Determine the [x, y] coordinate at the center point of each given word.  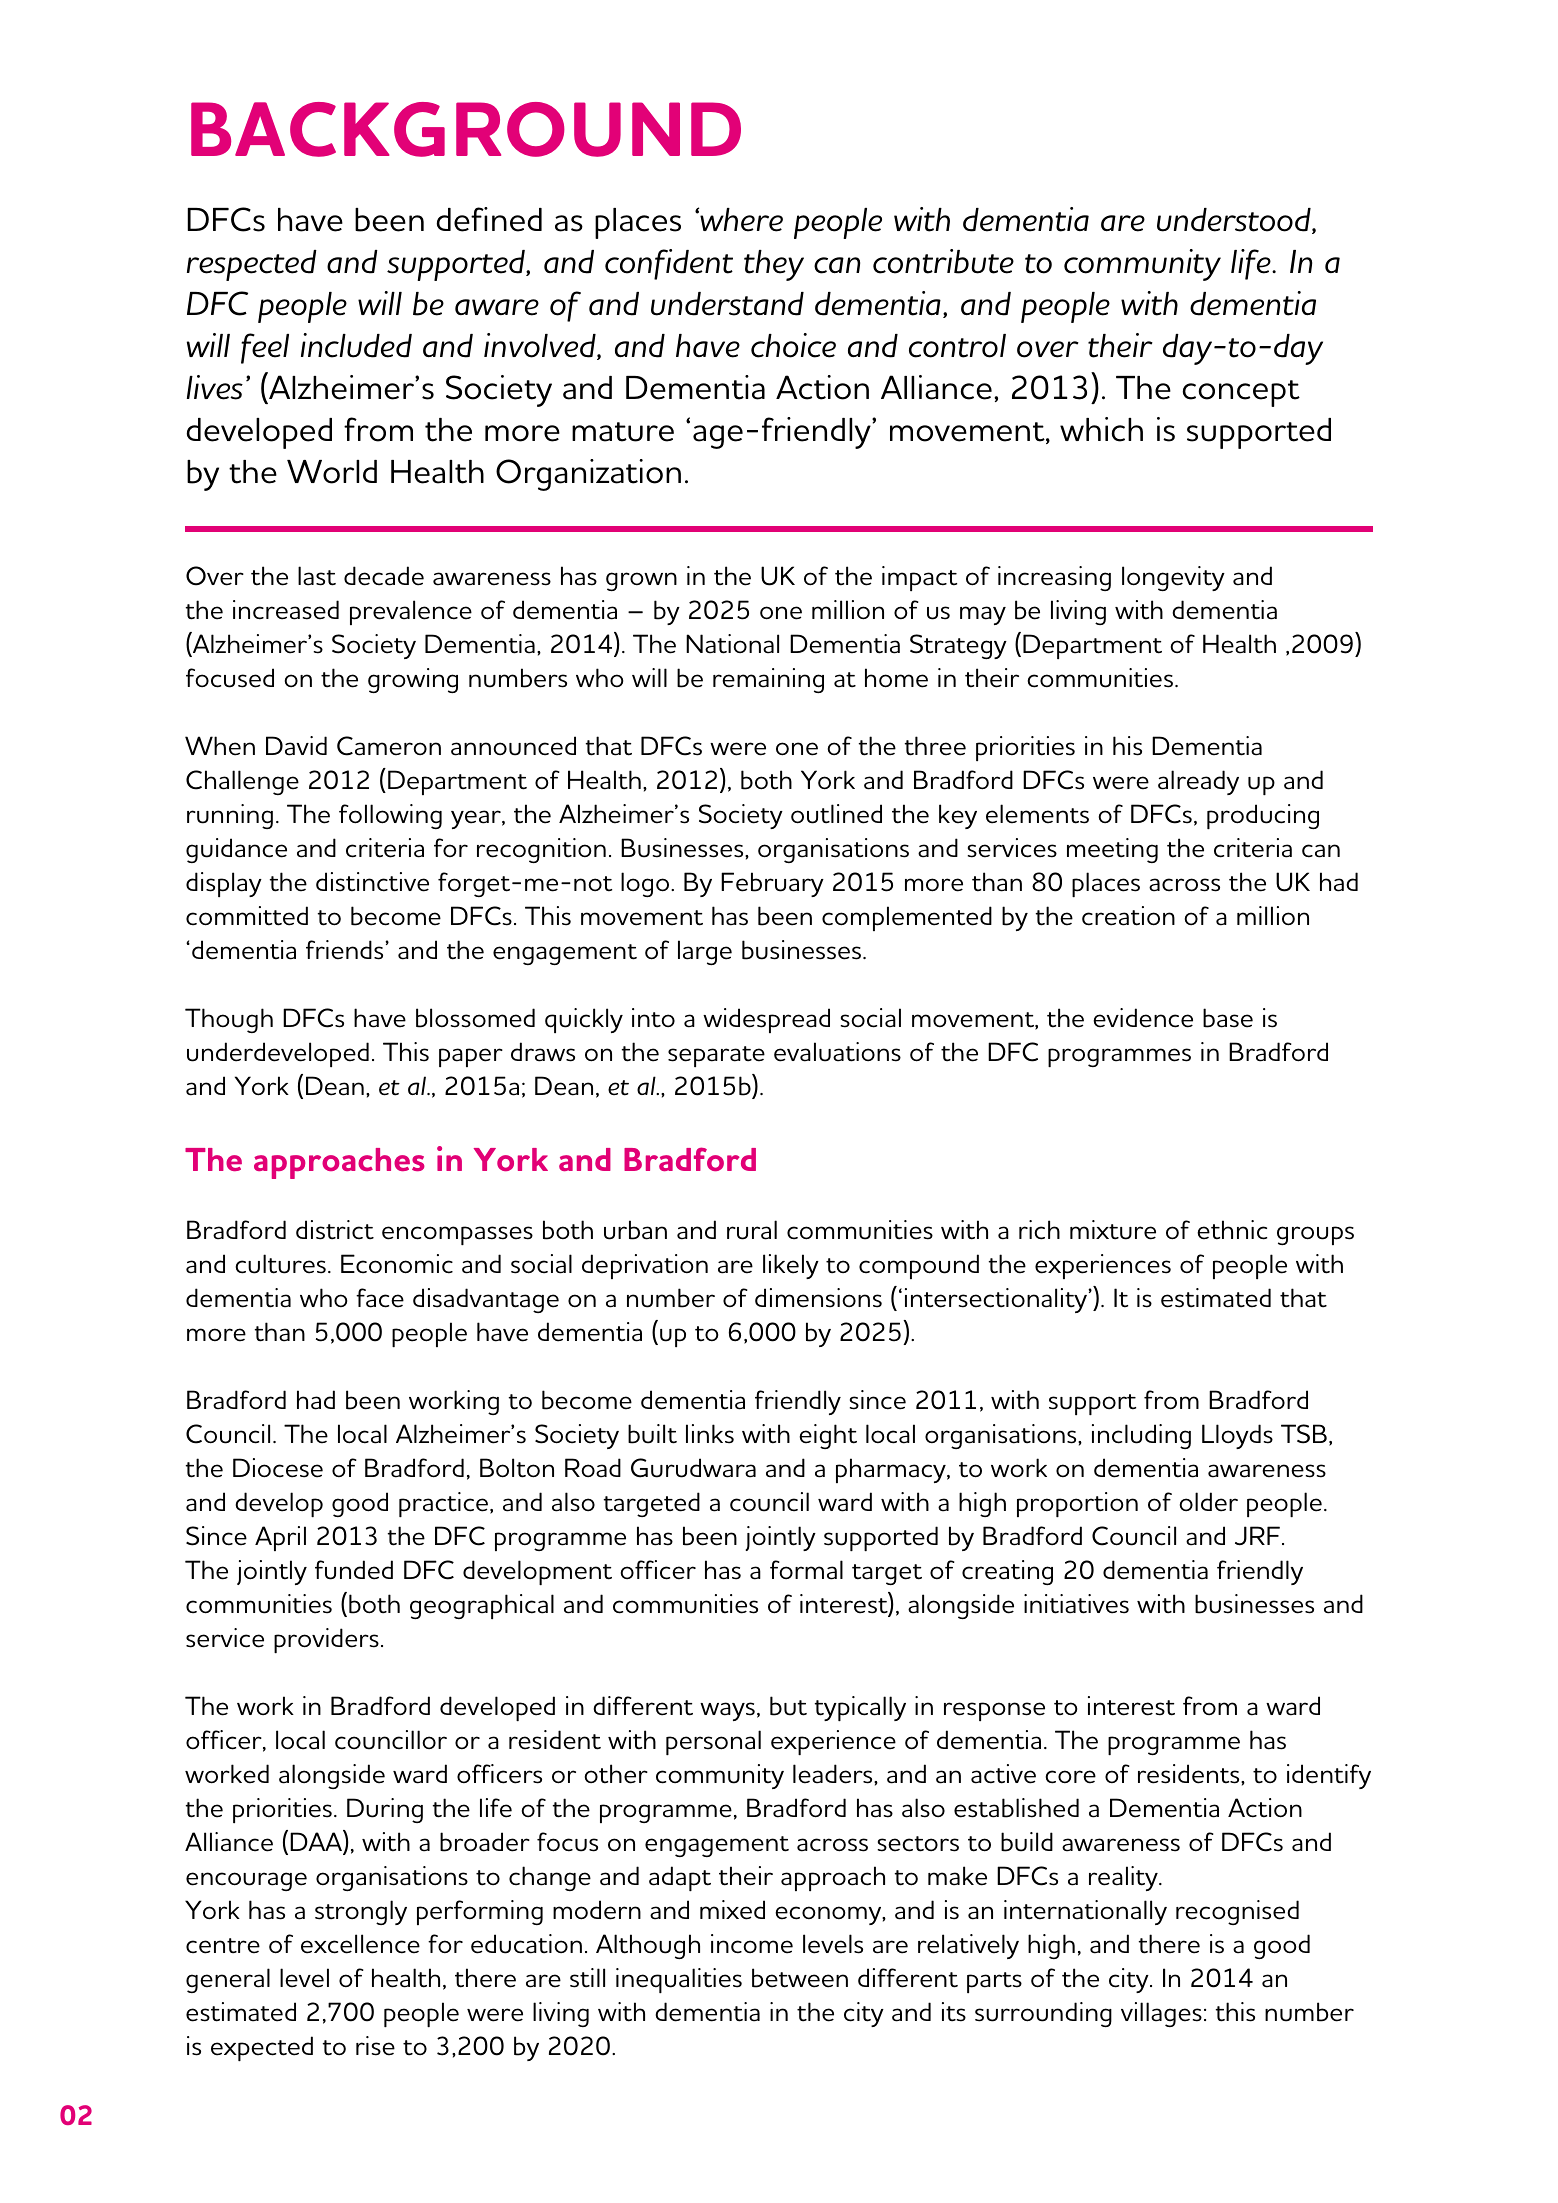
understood [1235, 221]
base [1228, 1018]
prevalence [411, 612]
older [1208, 1502]
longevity [1173, 578]
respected [252, 265]
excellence [360, 1944]
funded [354, 1570]
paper [471, 1057]
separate [716, 1056]
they [774, 265]
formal [806, 1570]
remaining [768, 680]
